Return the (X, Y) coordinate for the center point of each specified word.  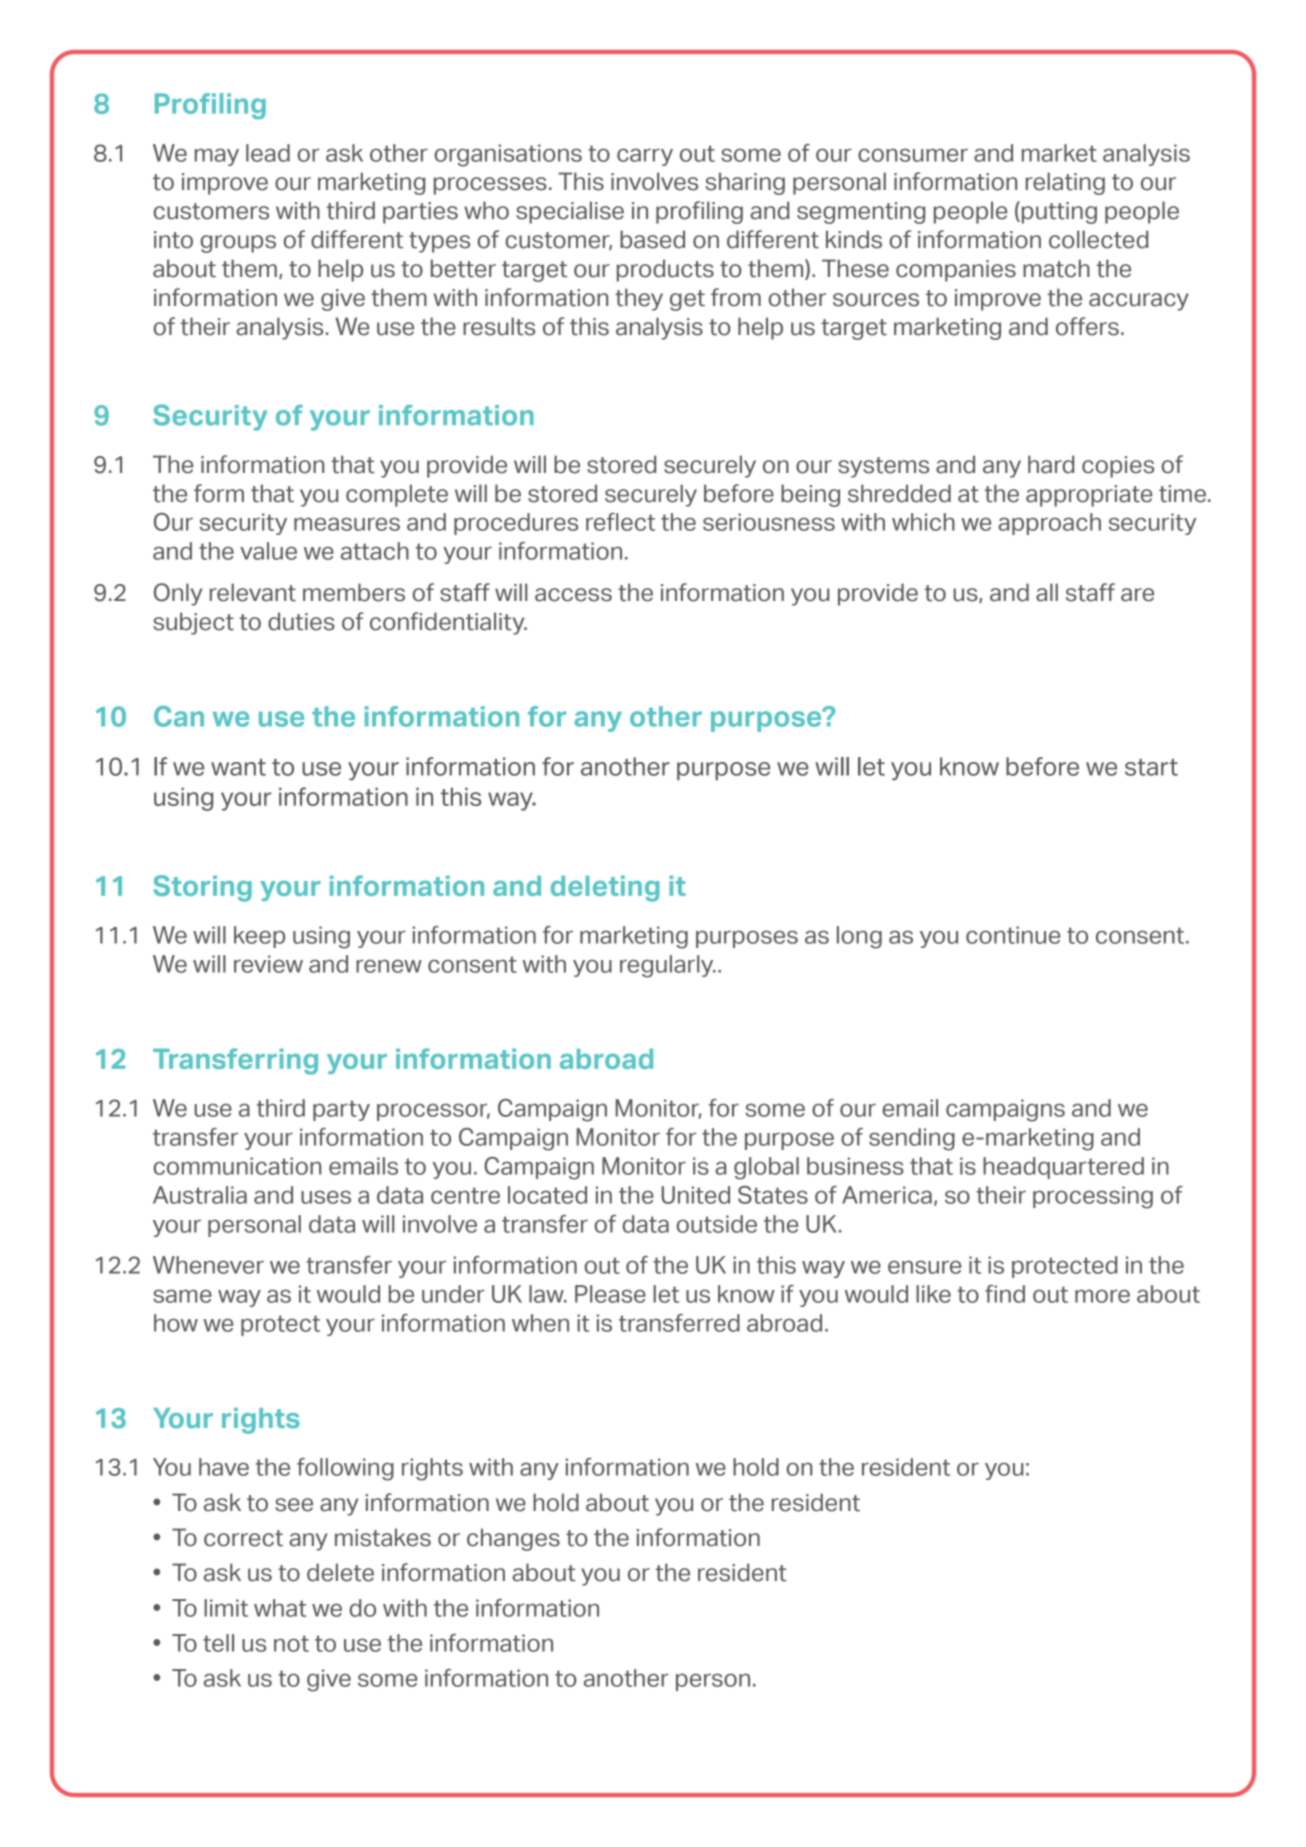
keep (259, 937)
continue (1013, 935)
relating (1065, 183)
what (280, 1608)
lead (268, 153)
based (652, 239)
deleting (605, 889)
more (1102, 1296)
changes (513, 1539)
